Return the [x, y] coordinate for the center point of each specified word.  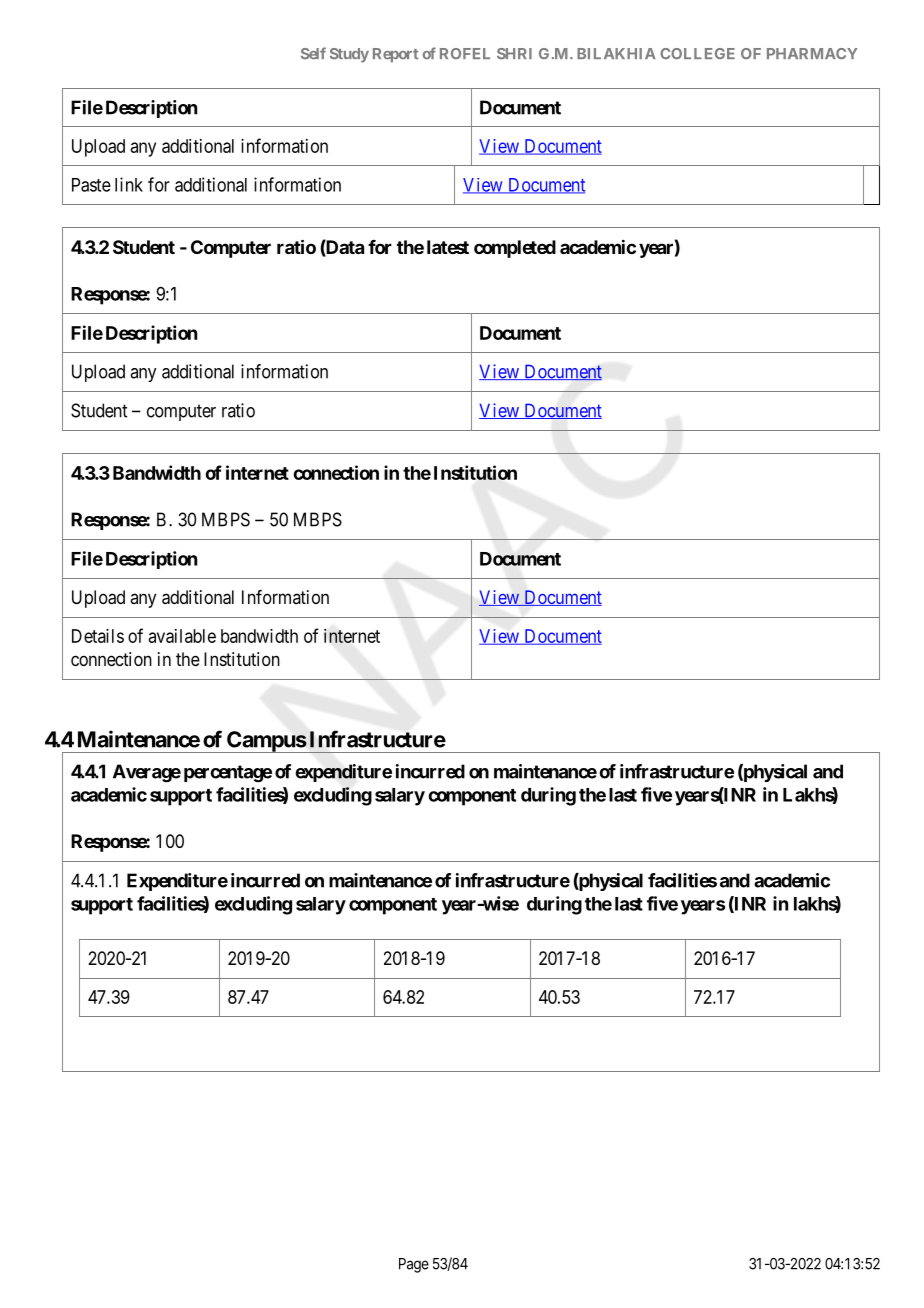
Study [349, 55]
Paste [91, 185]
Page [414, 1265]
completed [515, 249]
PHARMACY [812, 53]
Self [313, 53]
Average [147, 773]
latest [448, 247]
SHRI [514, 54]
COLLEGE [697, 53]
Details [98, 636]
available [182, 636]
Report [395, 55]
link [129, 184]
